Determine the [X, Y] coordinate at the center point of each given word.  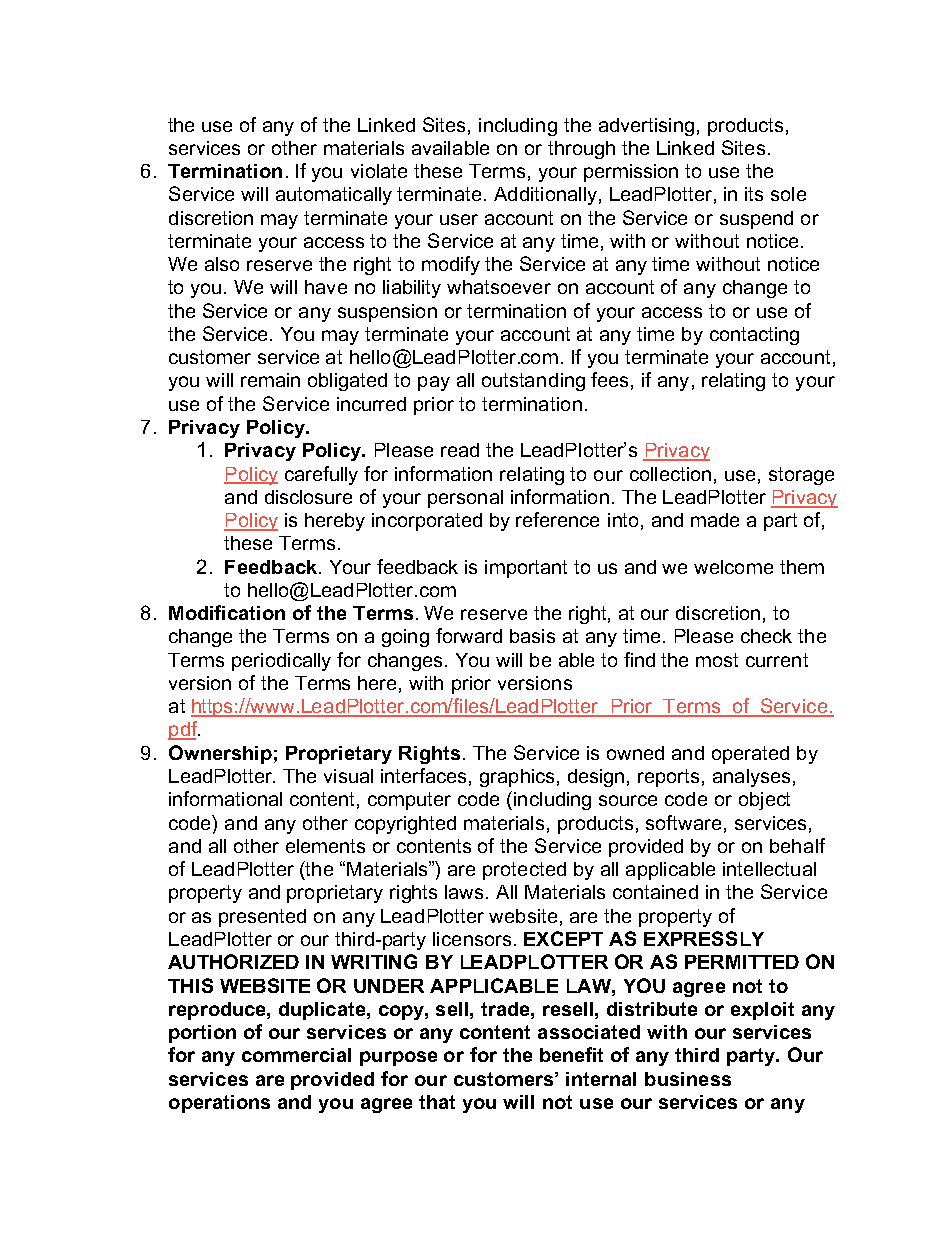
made [715, 520]
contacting [754, 336]
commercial [296, 1055]
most [717, 660]
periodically [281, 662]
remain [270, 380]
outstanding [533, 382]
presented [262, 918]
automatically [334, 196]
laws [466, 892]
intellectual [769, 869]
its [754, 194]
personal [465, 499]
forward [469, 635]
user [459, 219]
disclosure [308, 497]
